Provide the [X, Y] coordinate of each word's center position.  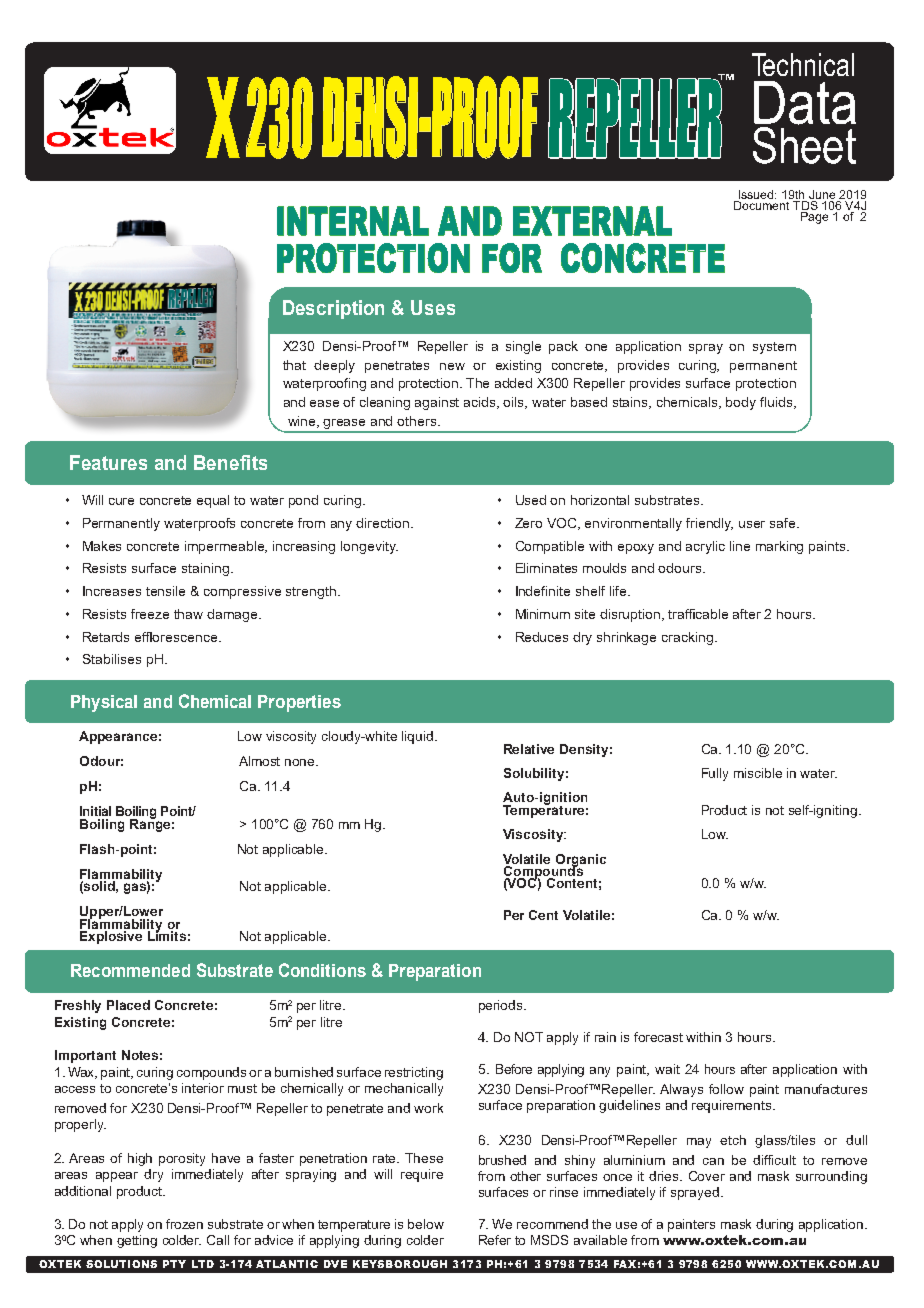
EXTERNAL [592, 221]
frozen [184, 1224]
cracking [687, 638]
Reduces [542, 637]
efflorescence [177, 637]
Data [805, 103]
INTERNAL [353, 221]
